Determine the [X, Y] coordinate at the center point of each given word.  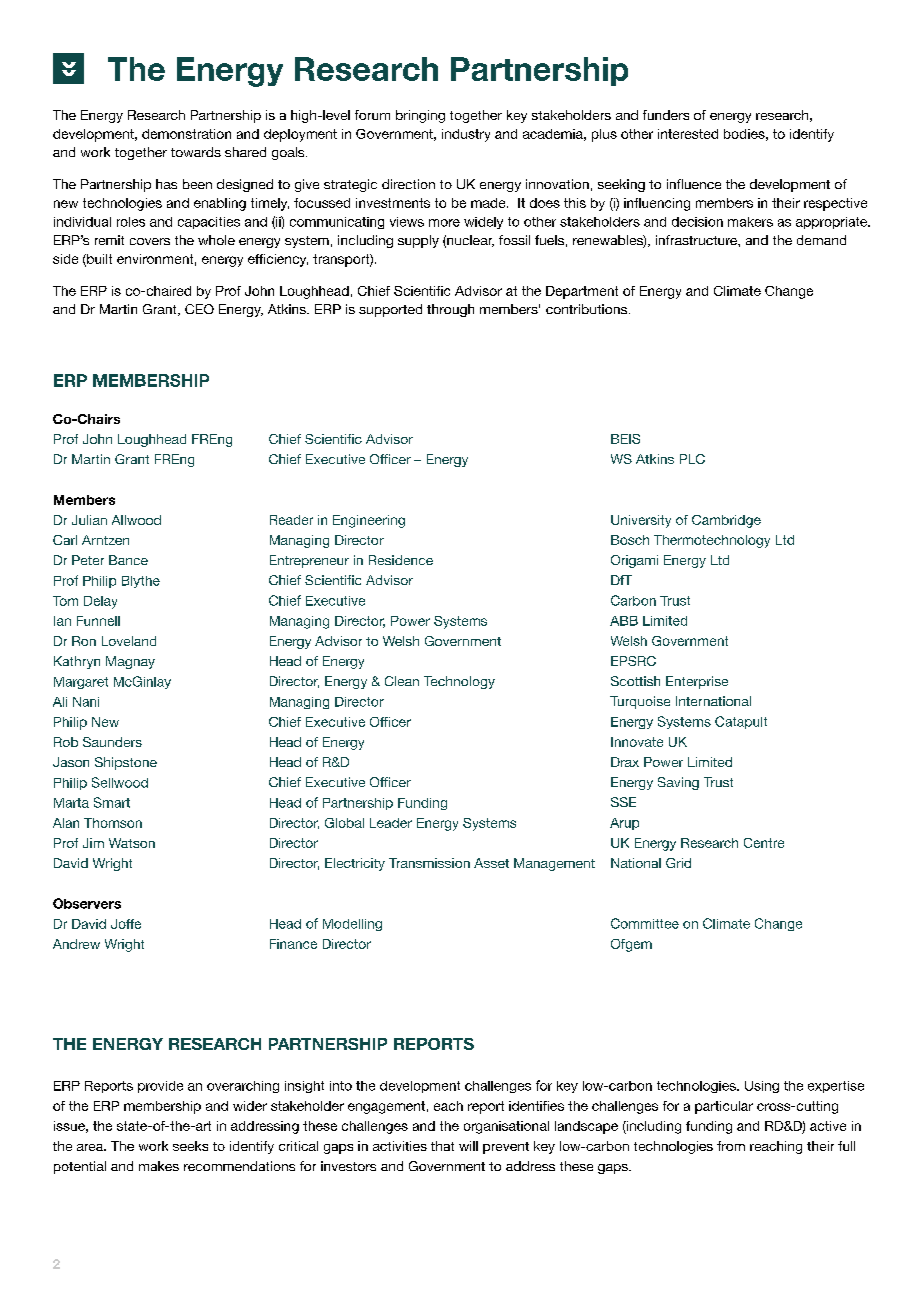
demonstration [186, 134]
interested [688, 134]
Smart [112, 802]
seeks [190, 1146]
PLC [692, 459]
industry [466, 135]
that [442, 1146]
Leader [391, 823]
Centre [764, 843]
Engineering [369, 521]
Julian [89, 520]
